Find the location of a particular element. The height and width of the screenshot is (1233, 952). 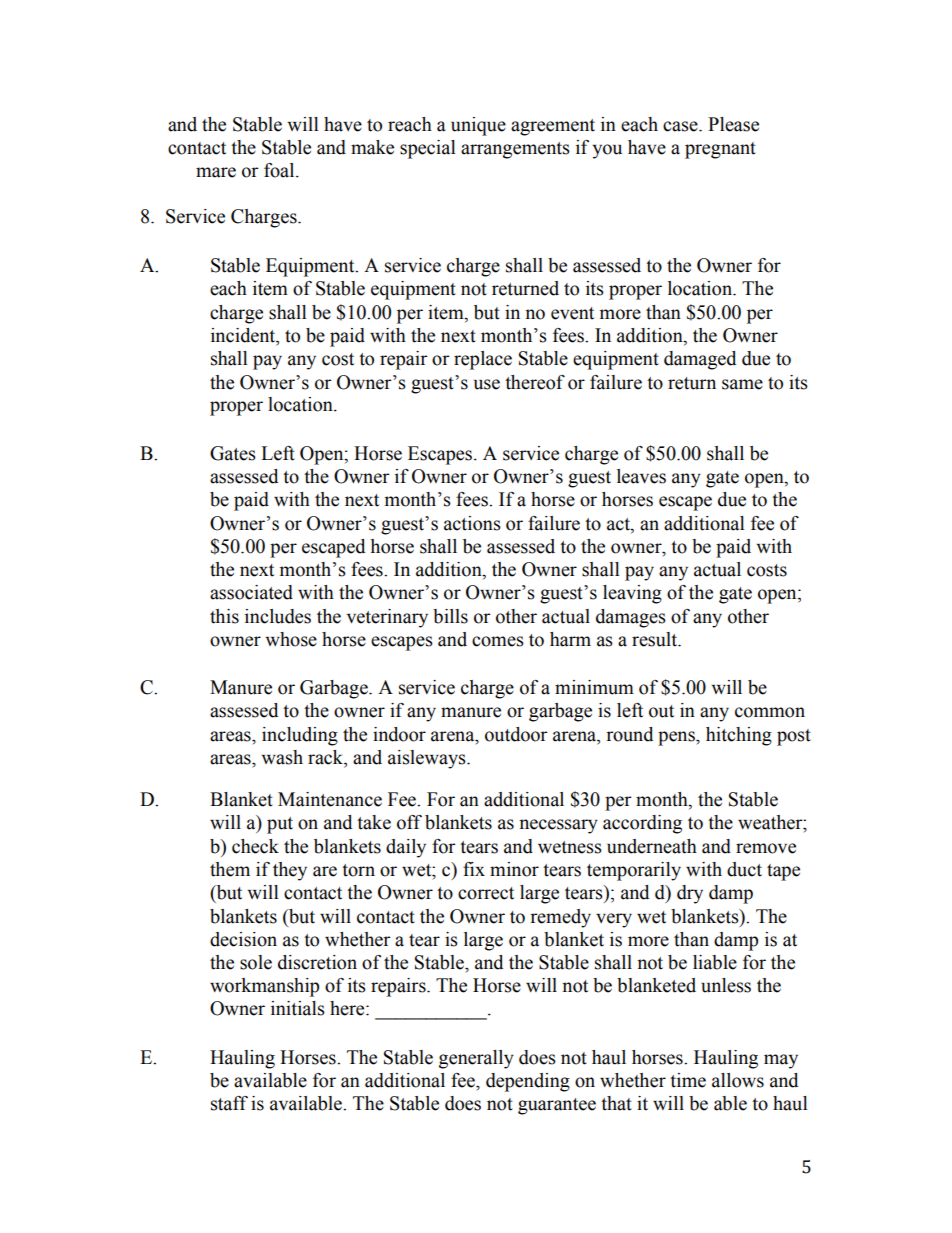

depending is located at coordinates (528, 1082).
